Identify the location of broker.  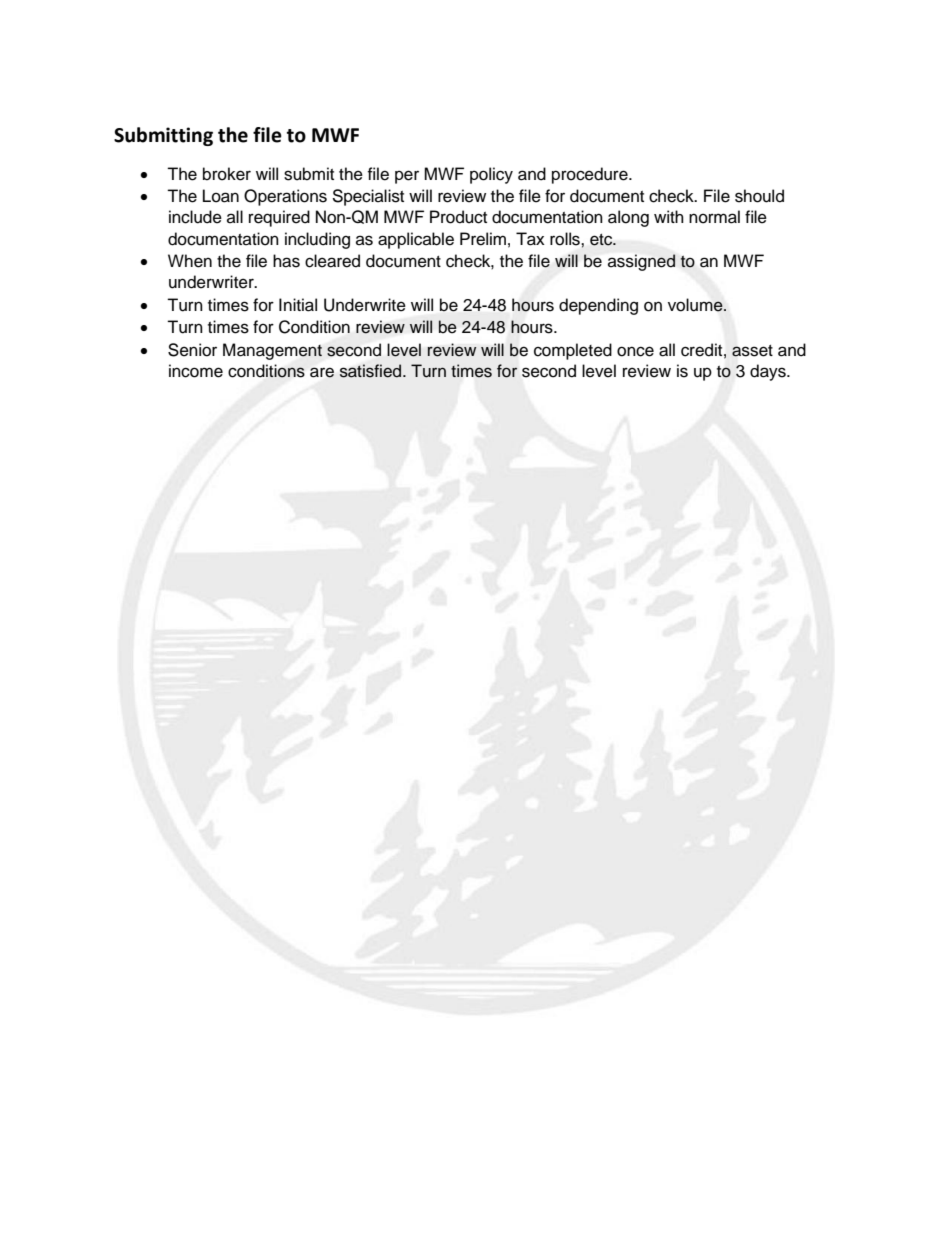
(227, 174).
